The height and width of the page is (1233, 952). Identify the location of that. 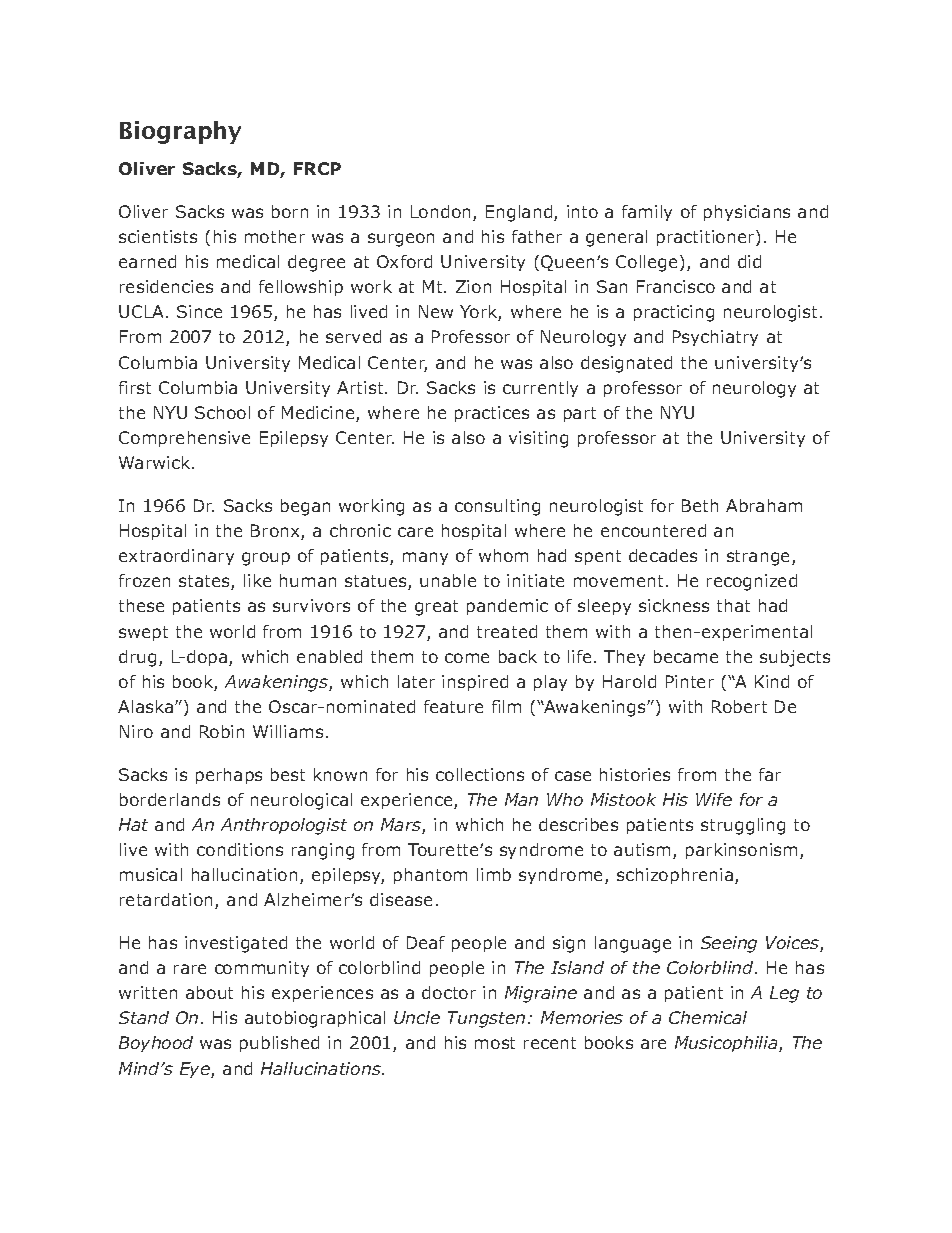
(733, 605).
